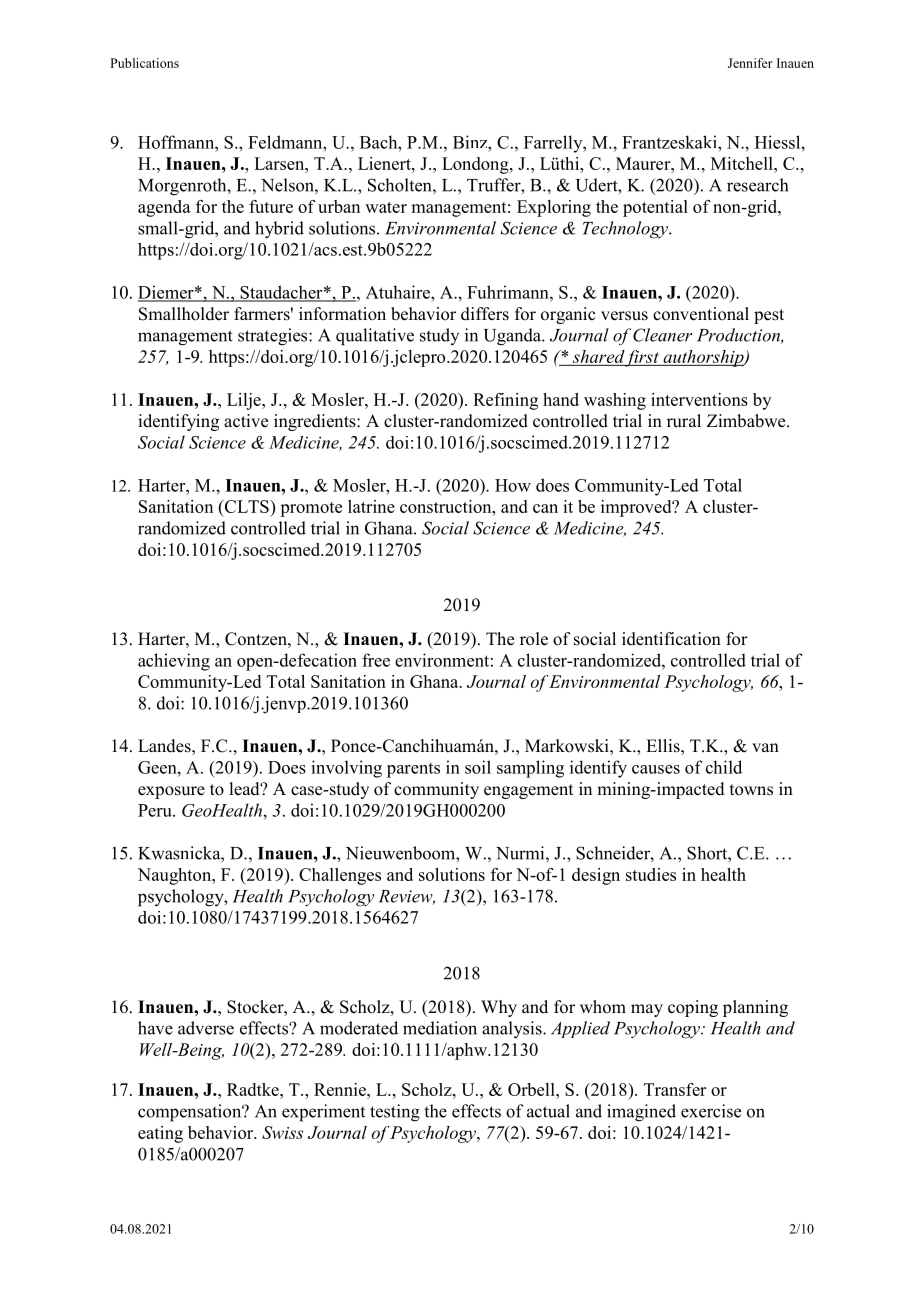 Image resolution: width=924 pixels, height=1308 pixels. I want to click on Challenges, so click(340, 876).
